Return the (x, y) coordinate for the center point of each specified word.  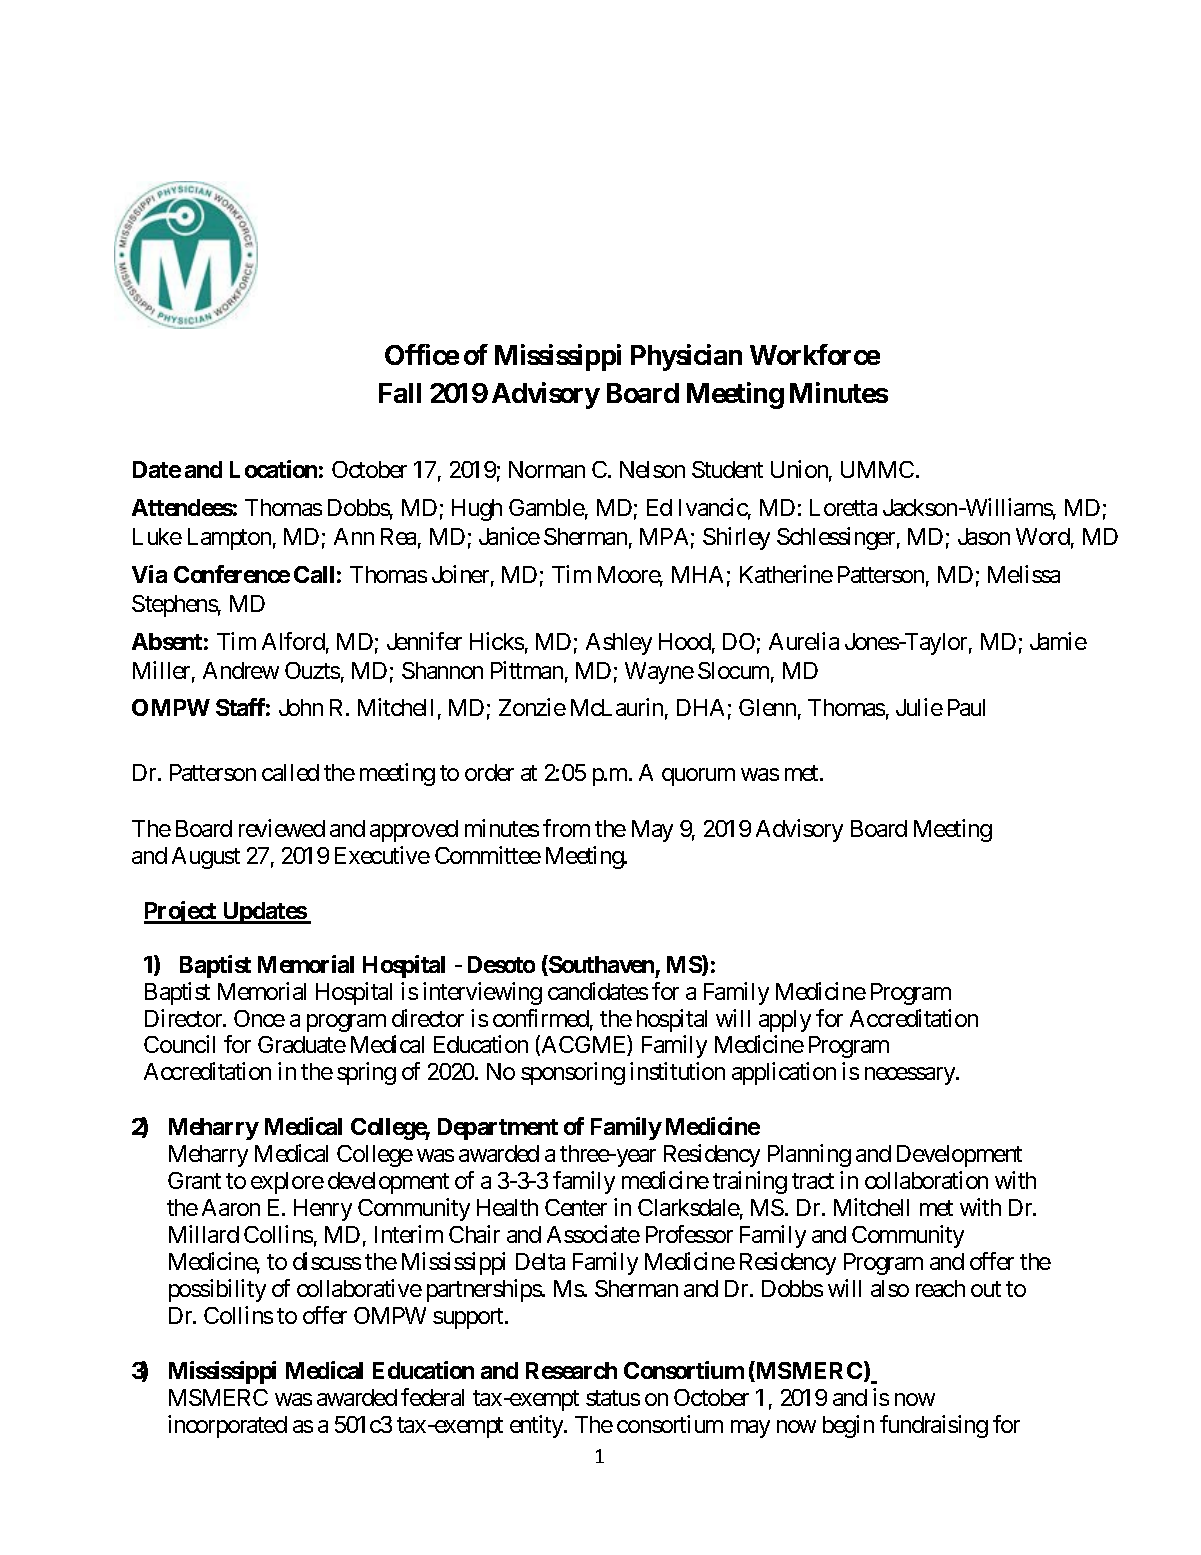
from (566, 828)
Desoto (501, 964)
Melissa (1024, 574)
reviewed (282, 828)
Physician (686, 357)
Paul (966, 707)
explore (287, 1183)
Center (576, 1207)
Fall (400, 393)
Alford (293, 641)
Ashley (619, 644)
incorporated (227, 1426)
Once (259, 1018)
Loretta (843, 507)
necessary (911, 1076)
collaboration (926, 1180)
